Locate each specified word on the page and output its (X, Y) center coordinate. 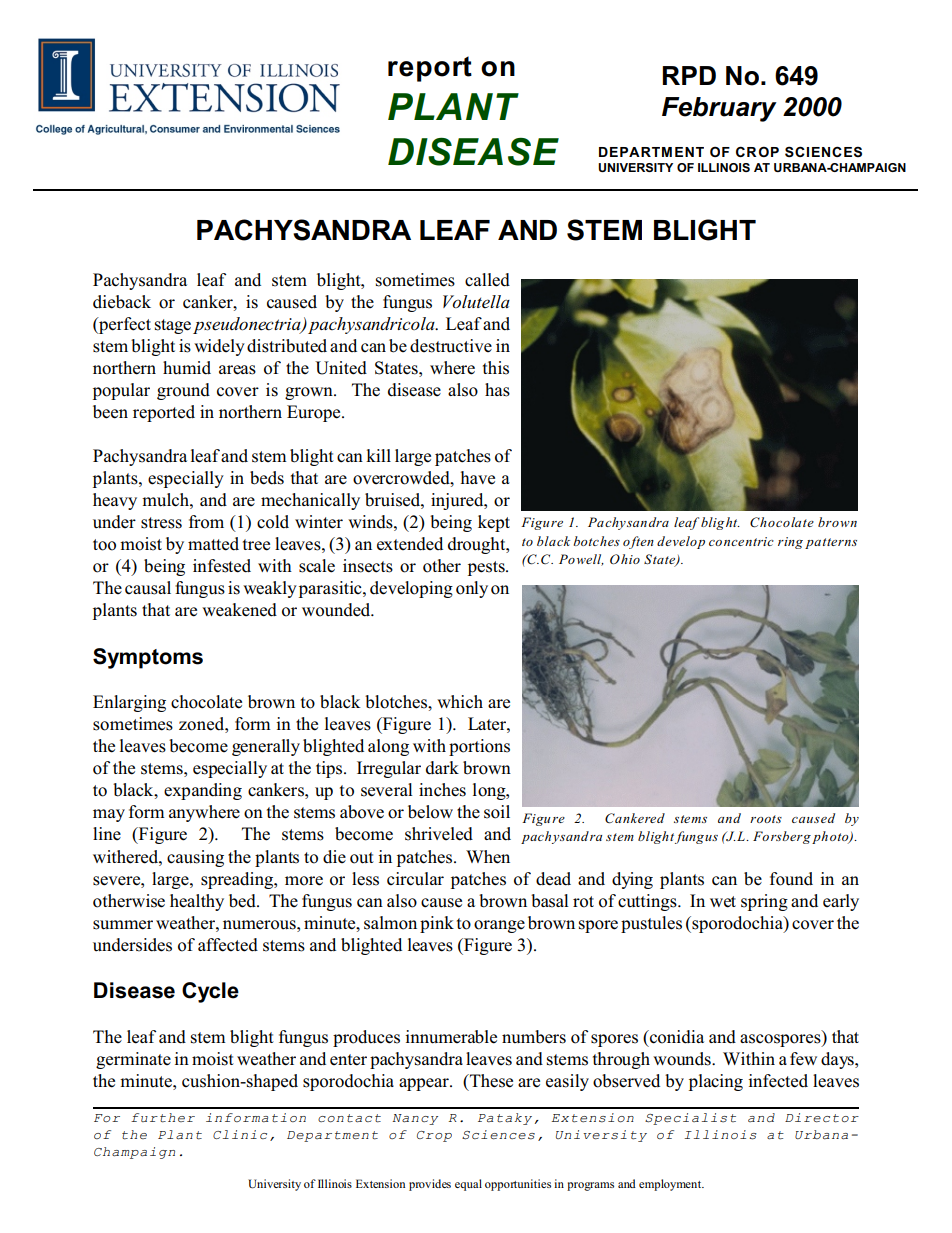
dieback (122, 302)
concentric (741, 541)
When (488, 857)
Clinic (240, 1134)
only (472, 589)
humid (187, 368)
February (719, 109)
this (496, 368)
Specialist (690, 1119)
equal (468, 1185)
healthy (197, 902)
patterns (831, 543)
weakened (239, 610)
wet (723, 902)
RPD (689, 75)
